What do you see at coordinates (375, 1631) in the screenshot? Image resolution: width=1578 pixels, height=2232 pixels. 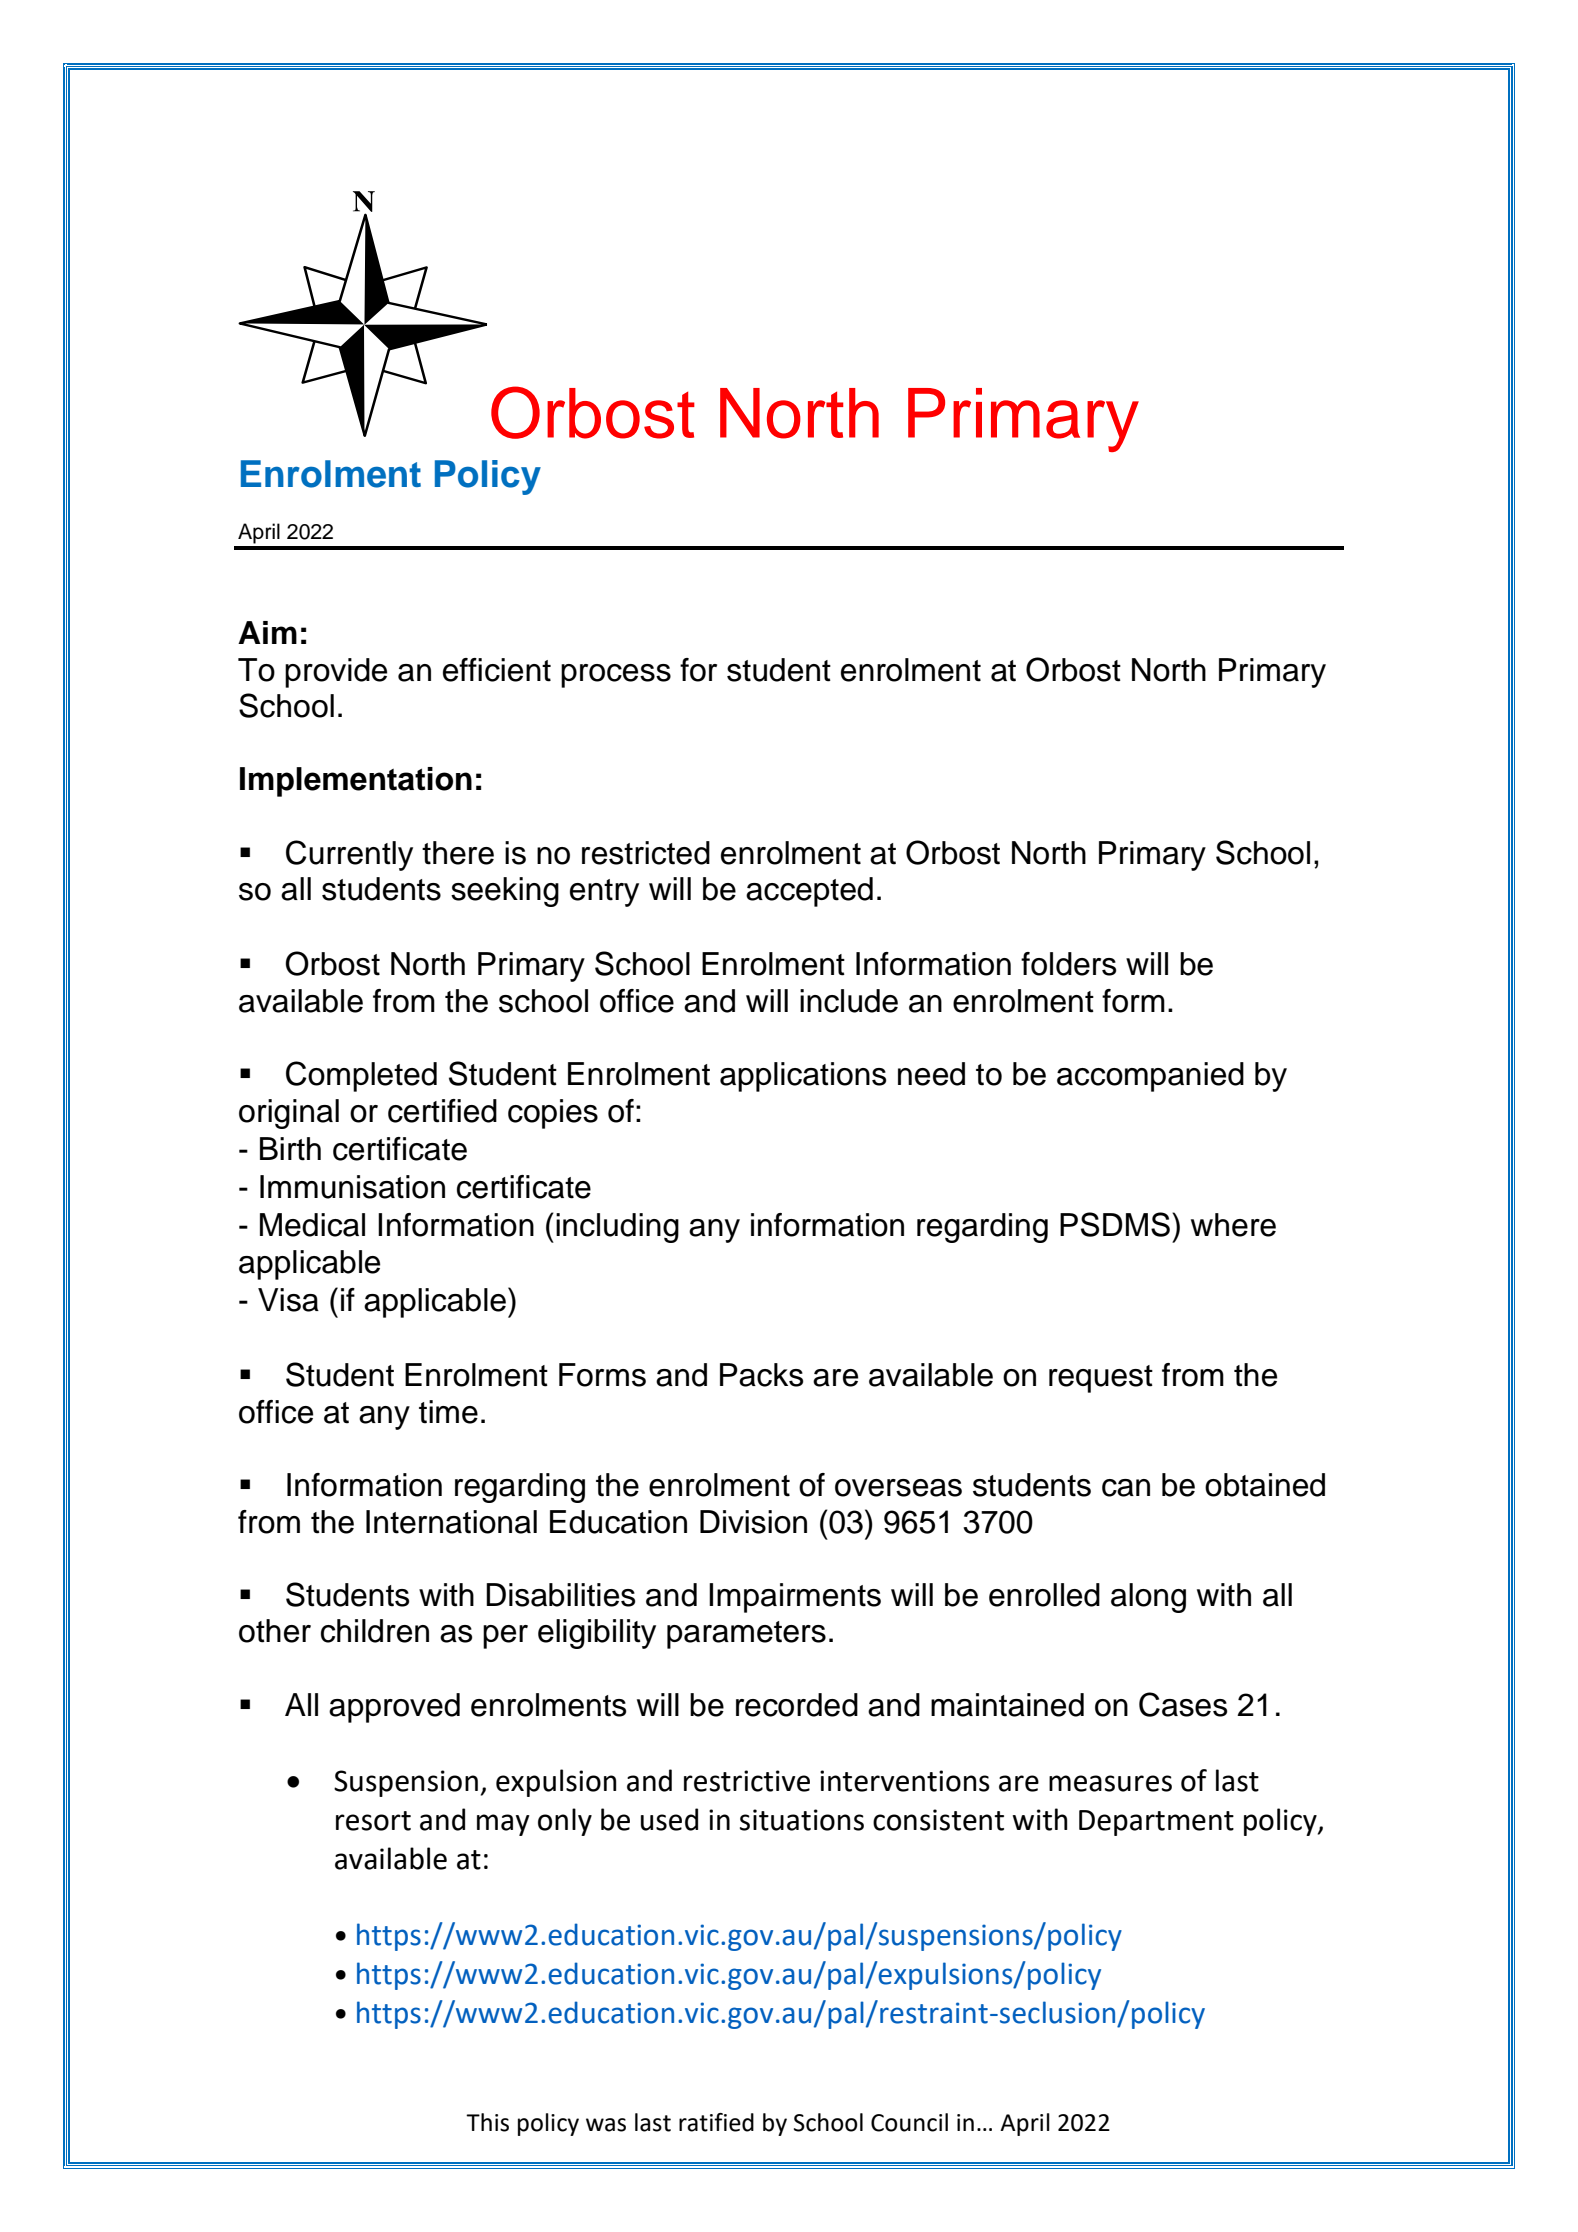 I see `children` at bounding box center [375, 1631].
